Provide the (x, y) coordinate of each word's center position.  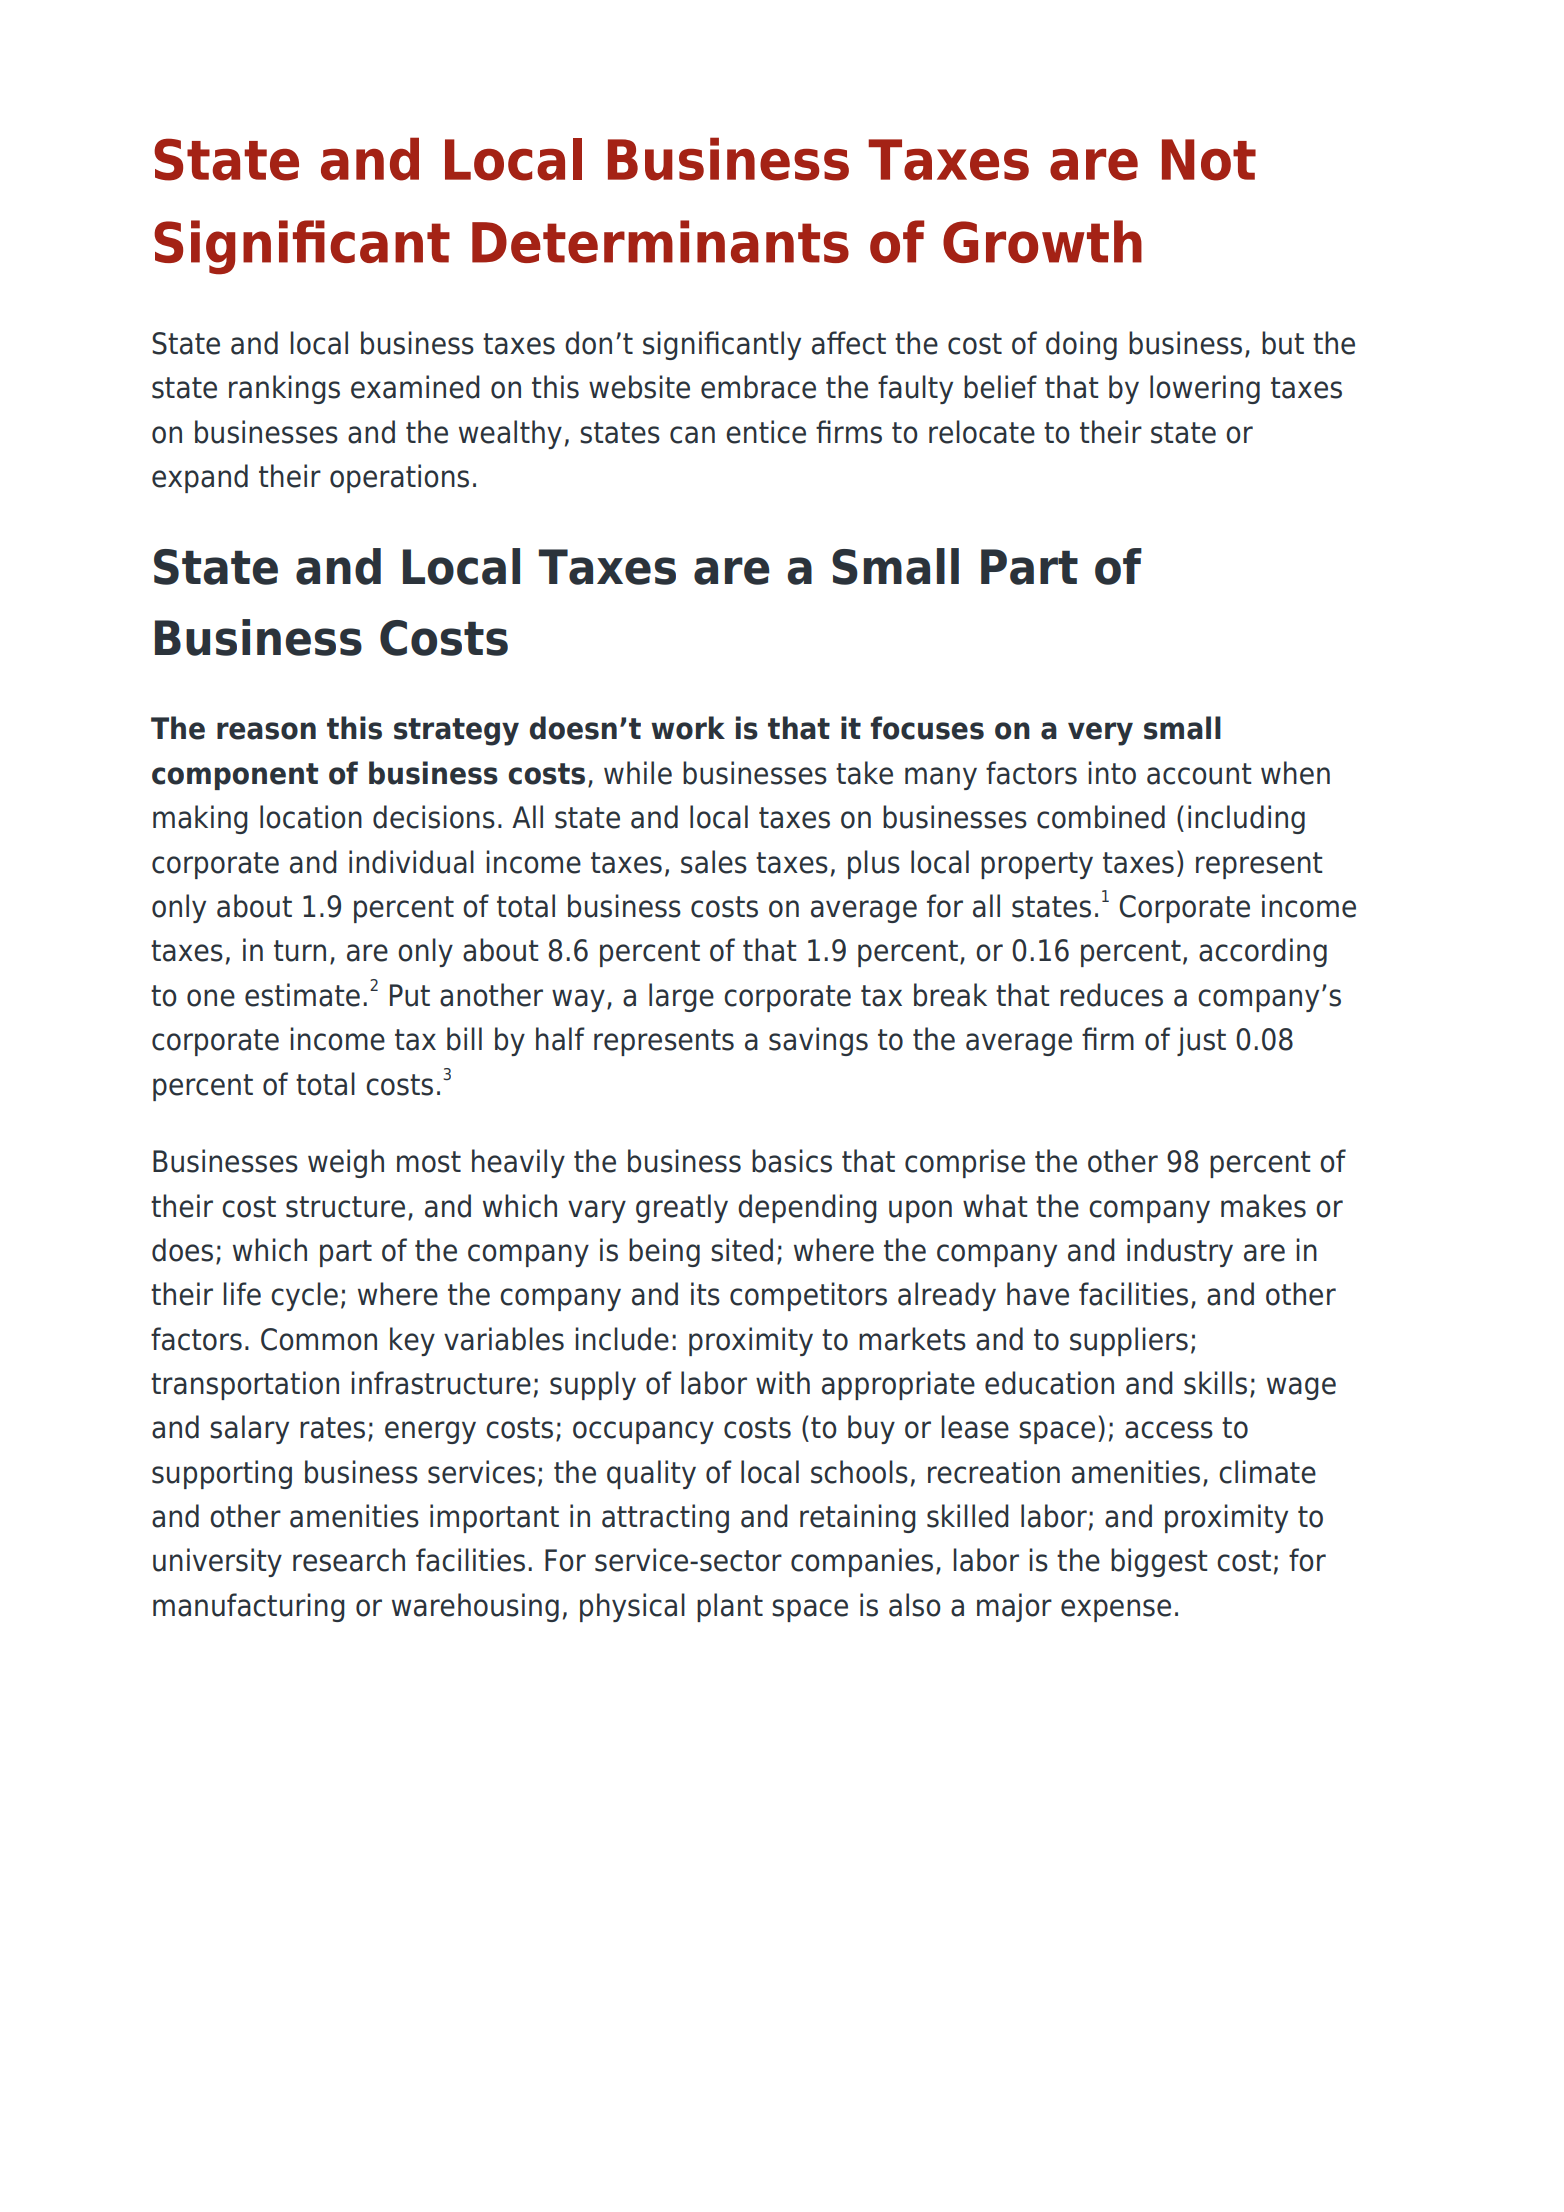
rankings (284, 389)
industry (1180, 1252)
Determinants (660, 241)
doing (1081, 345)
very (1100, 734)
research (349, 1560)
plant (730, 1607)
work (688, 728)
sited (742, 1250)
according (1263, 952)
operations (399, 478)
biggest (1159, 1562)
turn (300, 951)
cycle (304, 1296)
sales (714, 862)
